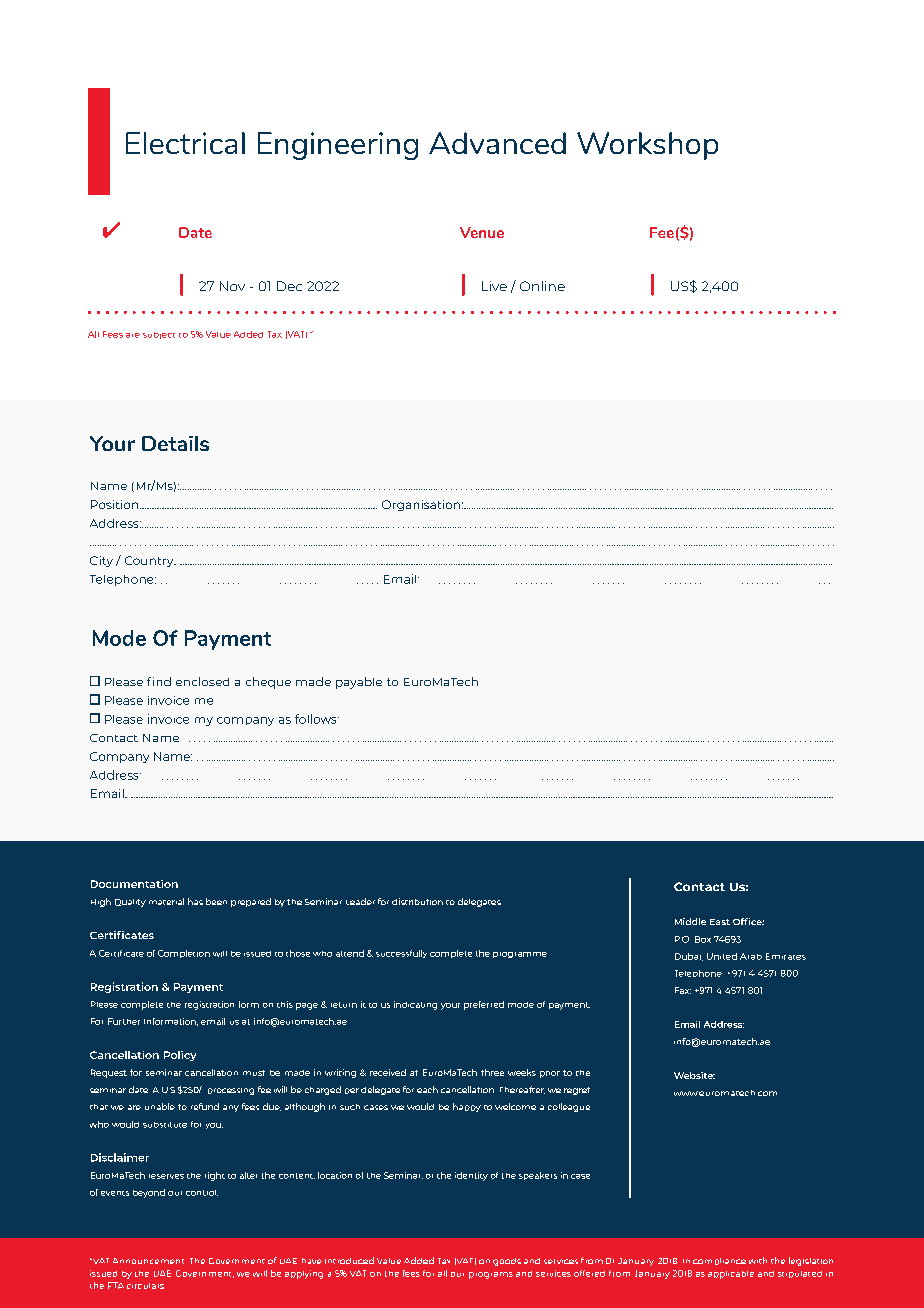 The image size is (924, 1308). I want to click on compliance, so click(719, 1261).
